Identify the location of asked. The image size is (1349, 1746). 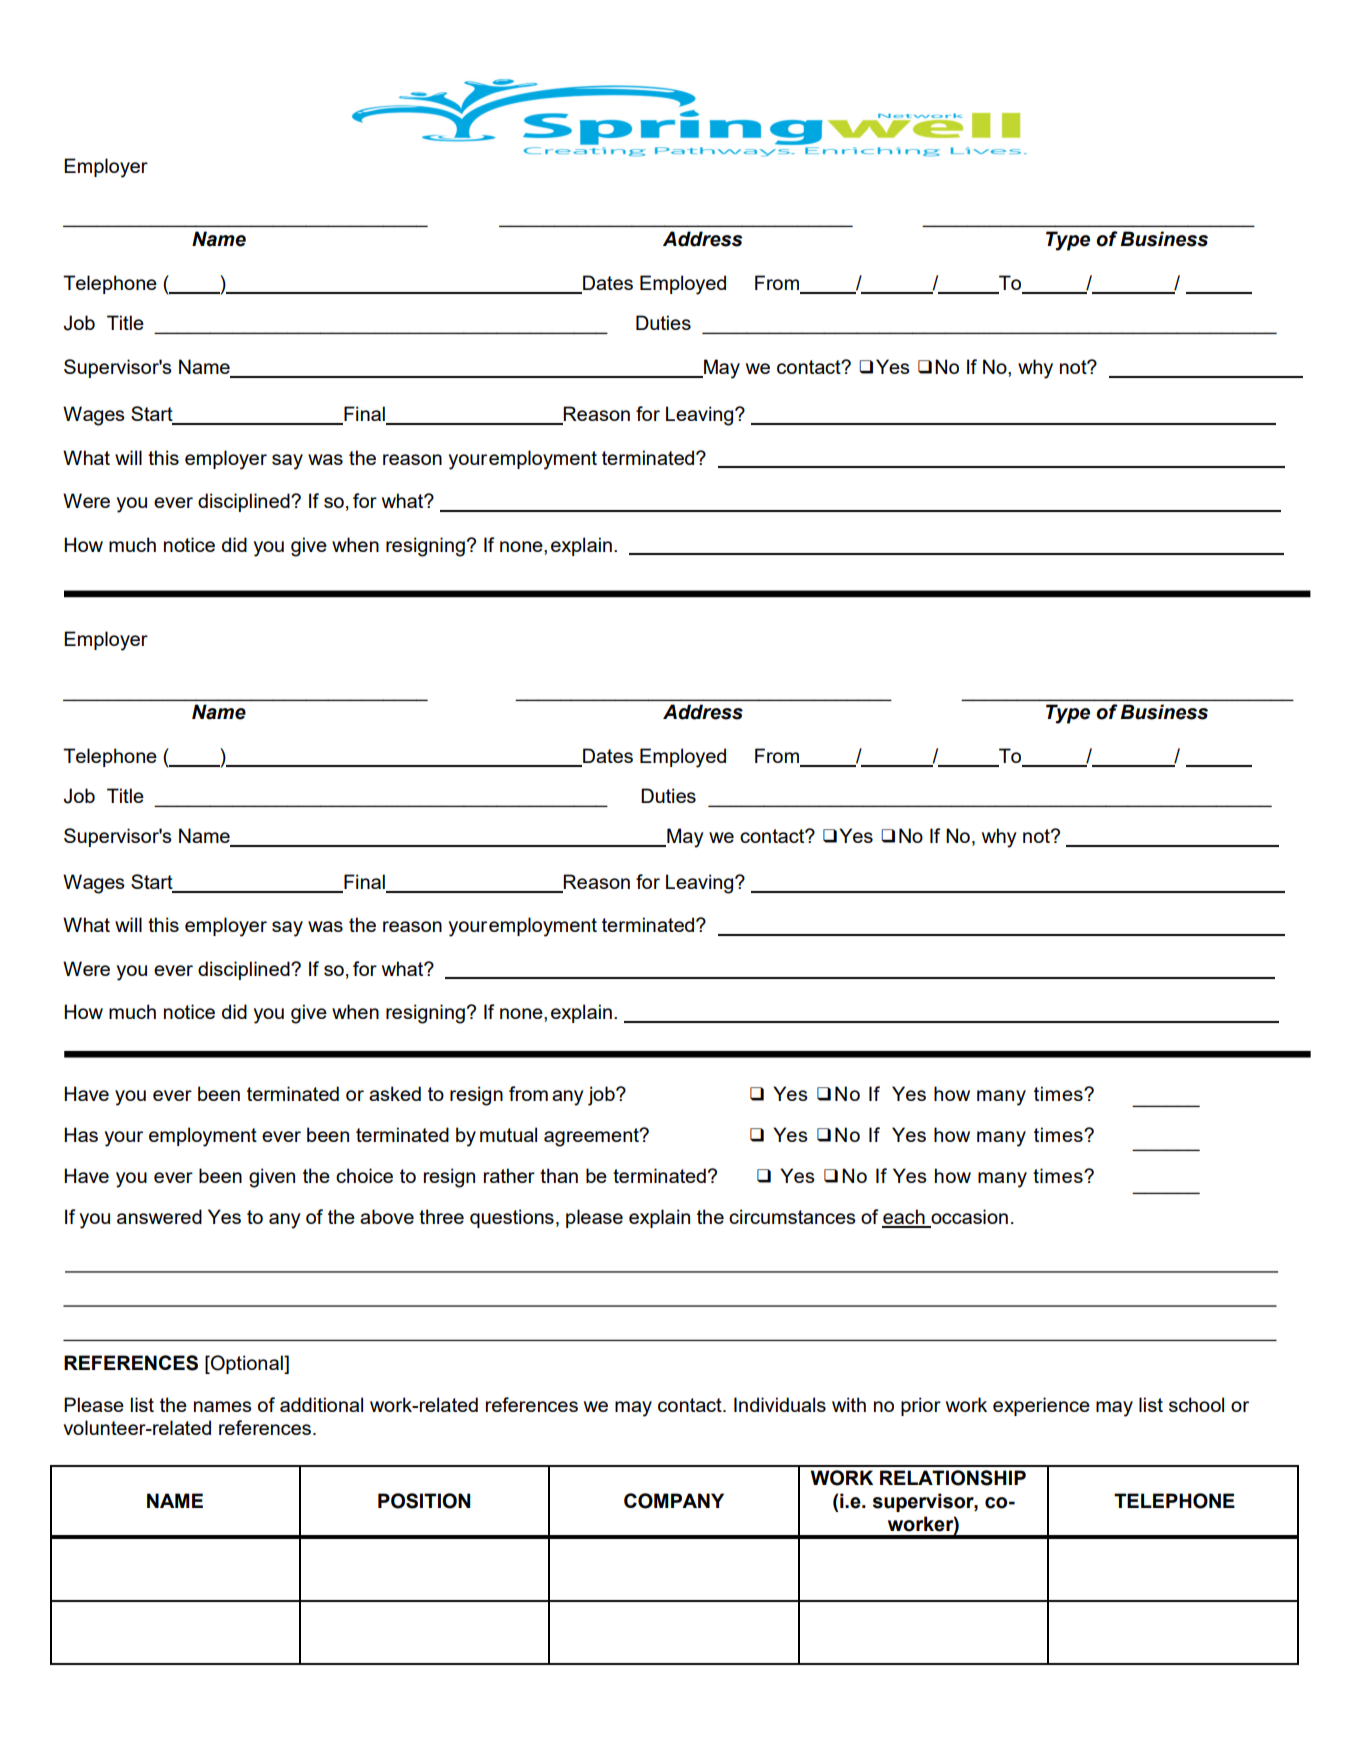
(395, 1093).
